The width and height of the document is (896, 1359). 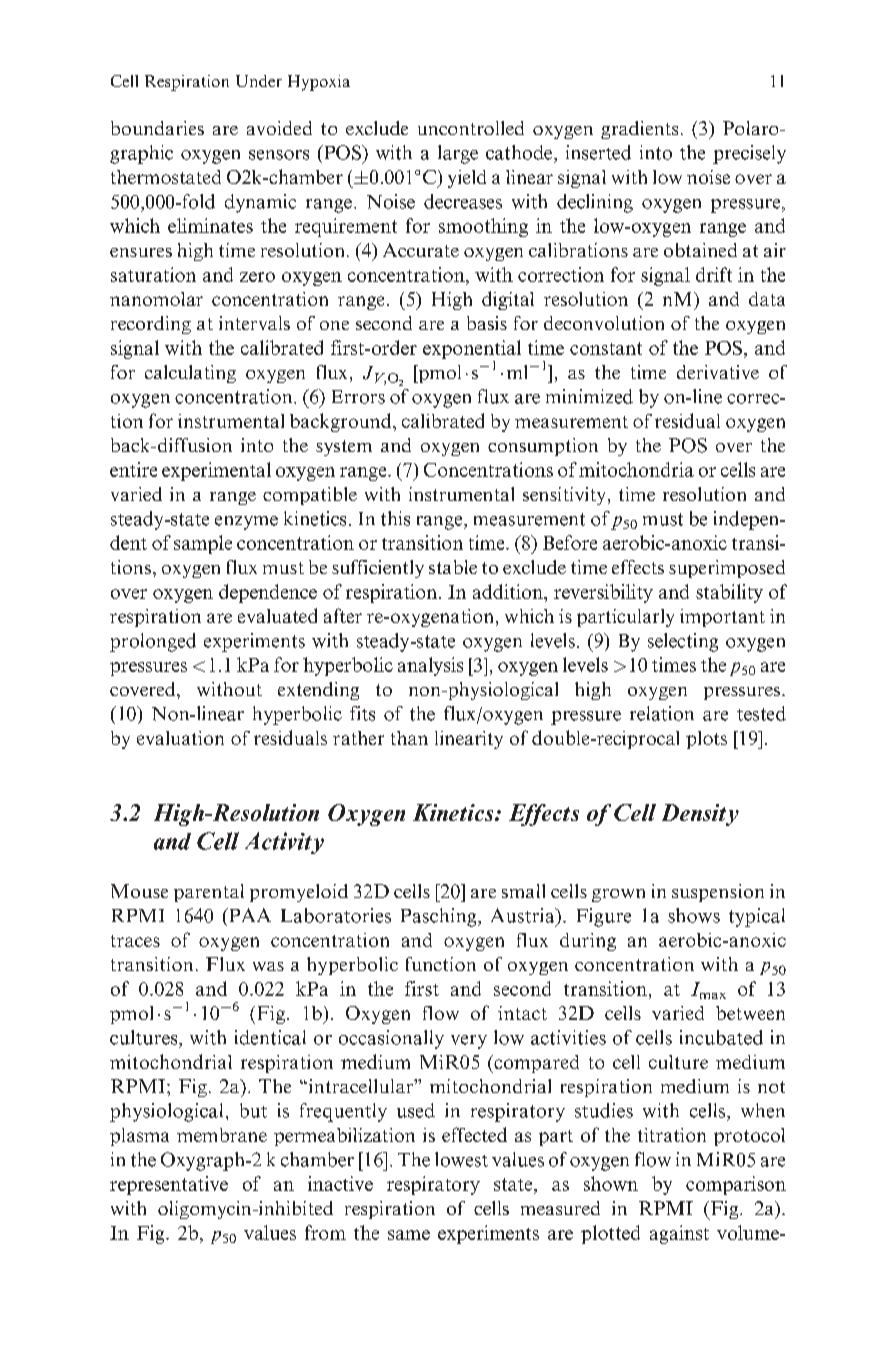 I want to click on analysis, so click(x=430, y=666).
